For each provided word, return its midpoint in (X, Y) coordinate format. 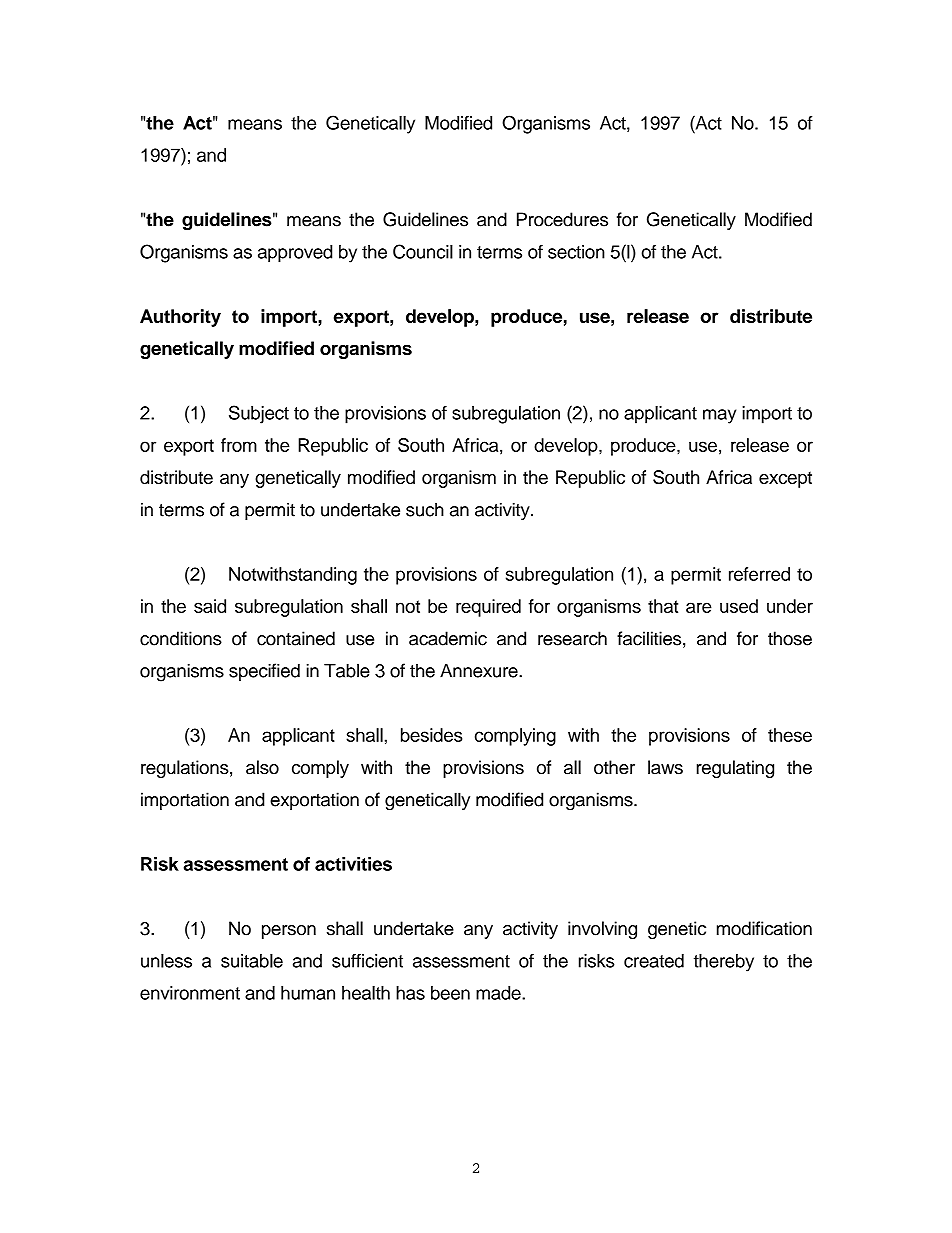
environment (190, 993)
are (699, 607)
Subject (259, 414)
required (488, 608)
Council (423, 251)
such (425, 509)
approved (295, 254)
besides (431, 735)
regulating (735, 769)
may (719, 416)
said (210, 606)
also (262, 767)
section (576, 252)
